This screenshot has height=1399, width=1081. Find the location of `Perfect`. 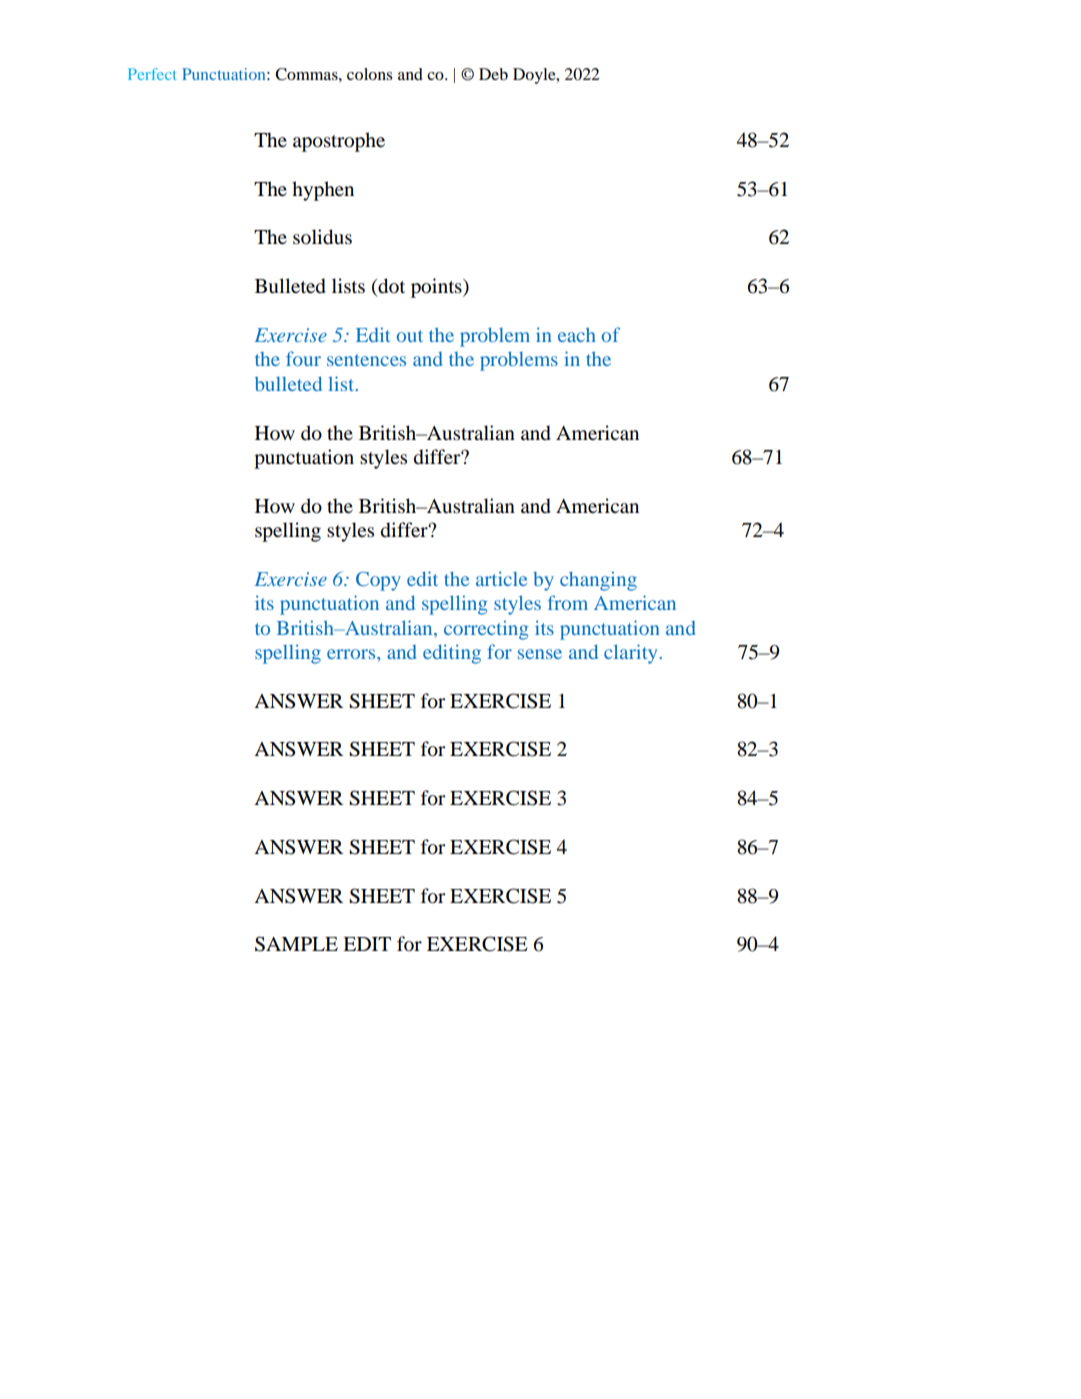

Perfect is located at coordinates (152, 74).
